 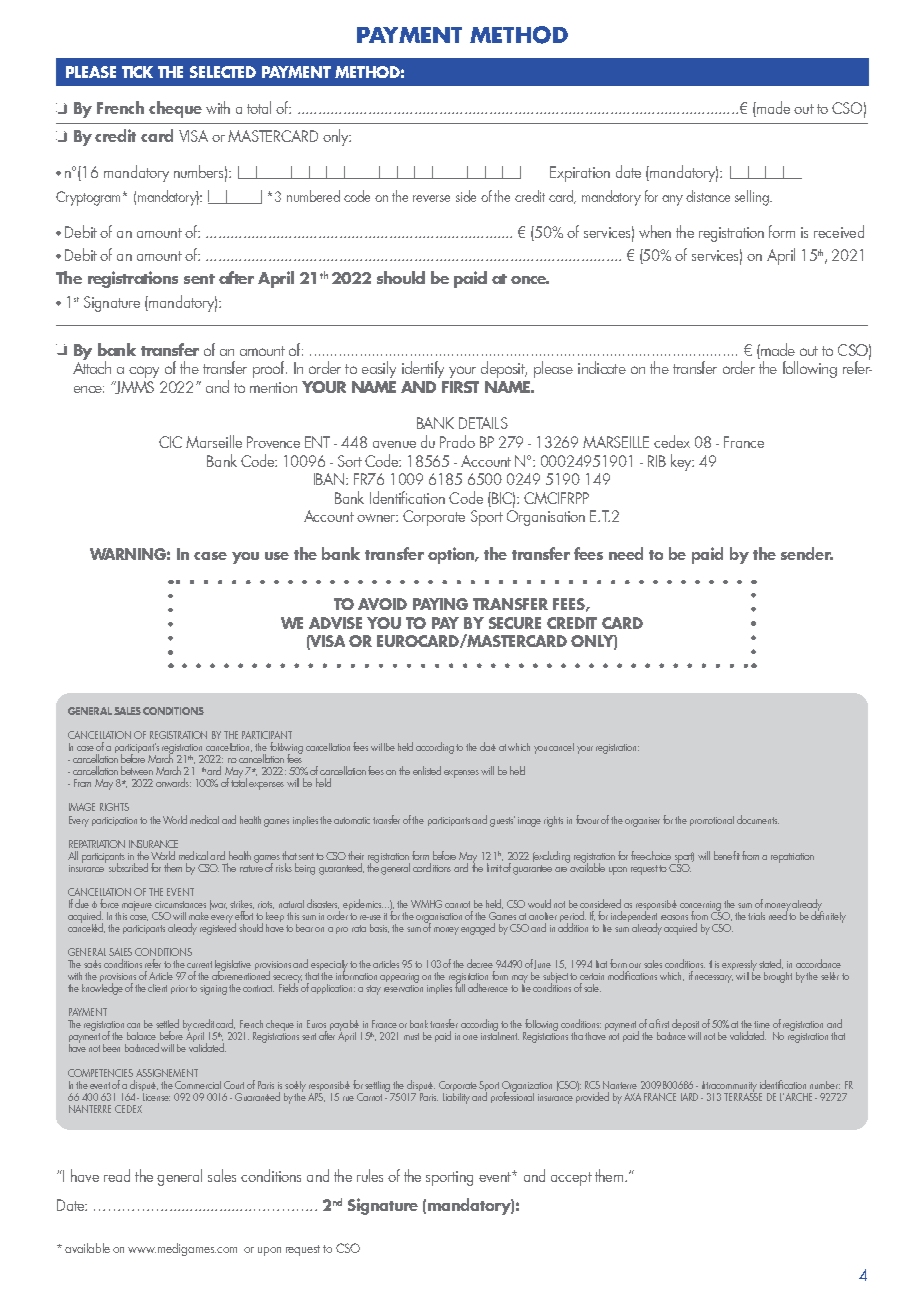 What do you see at coordinates (456, 1097) in the document?
I see `Liability` at bounding box center [456, 1097].
